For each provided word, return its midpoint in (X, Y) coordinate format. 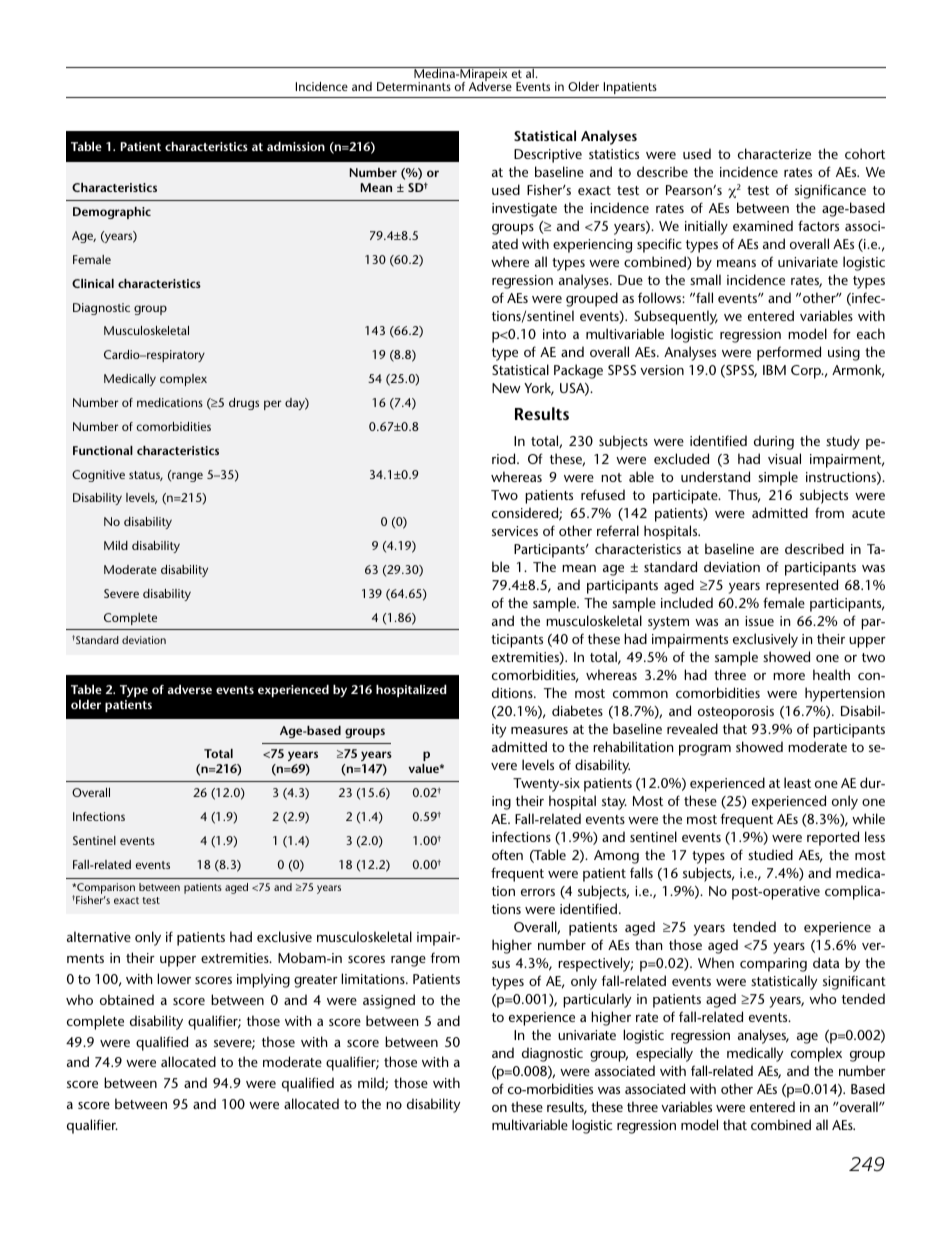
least (797, 782)
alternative (99, 936)
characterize (774, 153)
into (554, 334)
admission (296, 146)
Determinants (414, 86)
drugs (244, 404)
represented (802, 586)
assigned (389, 1001)
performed (789, 353)
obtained (127, 999)
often (507, 854)
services (515, 531)
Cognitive (98, 476)
